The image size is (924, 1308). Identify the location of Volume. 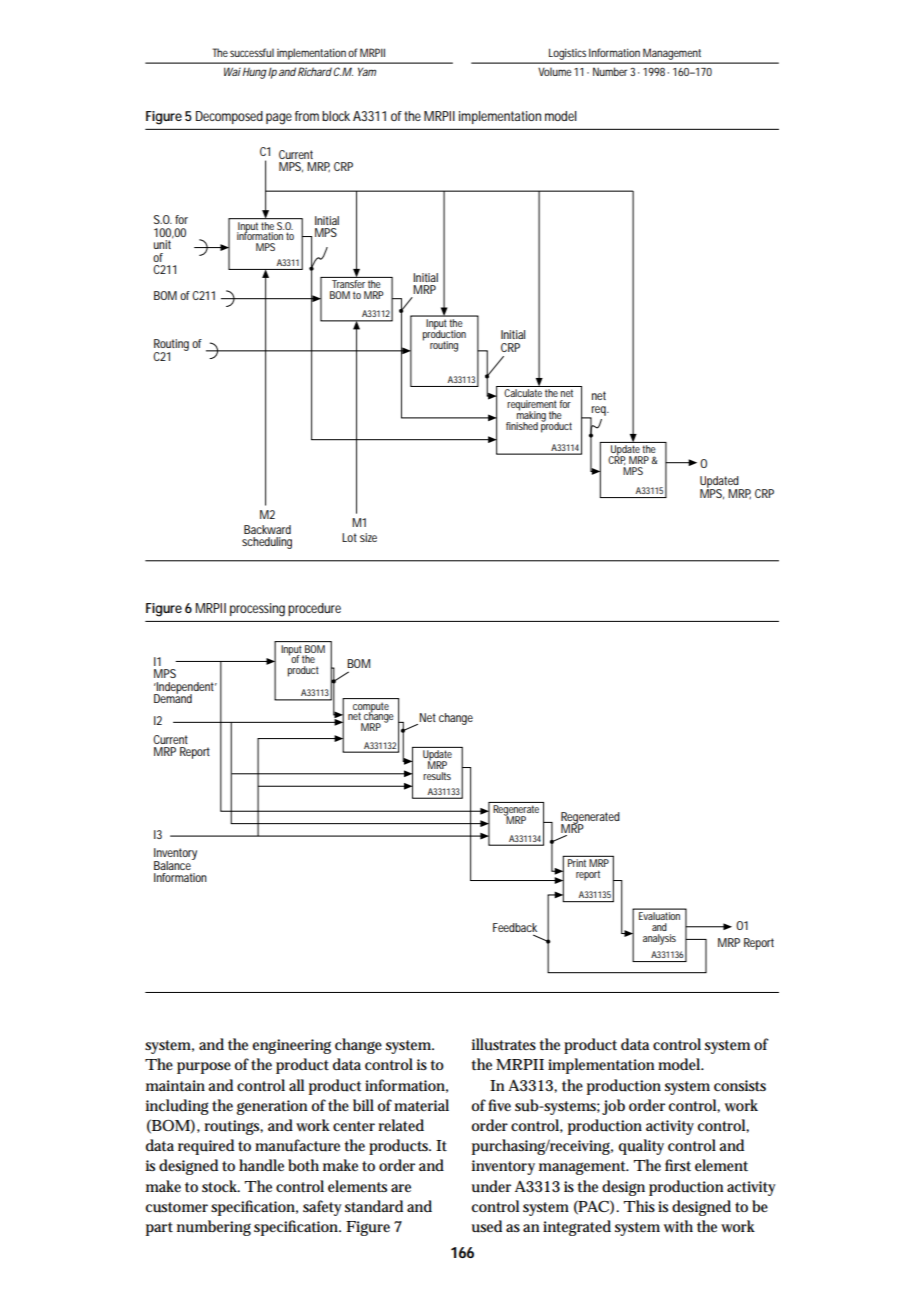
(555, 71).
